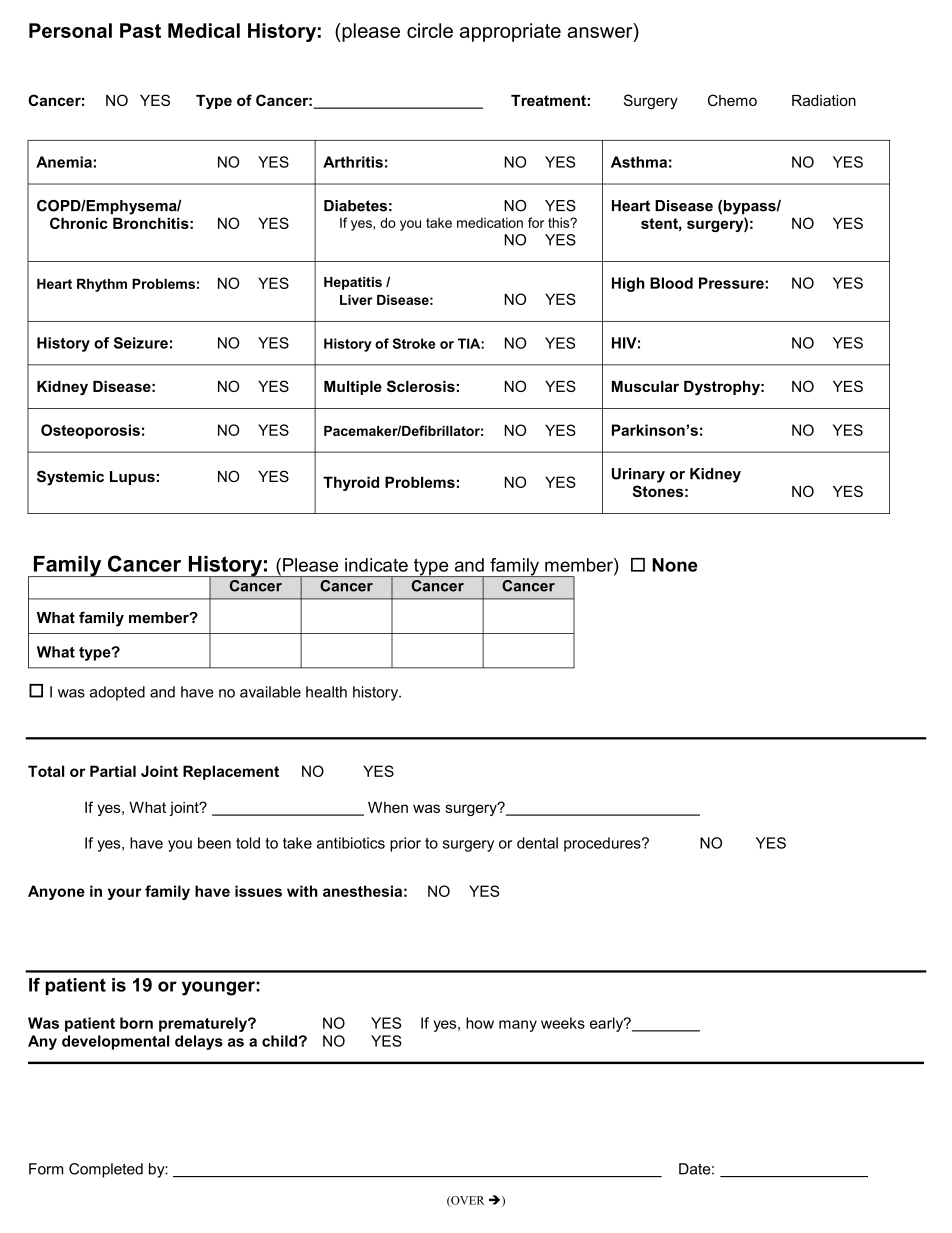  I want to click on Osteoporosis, so click(90, 431).
